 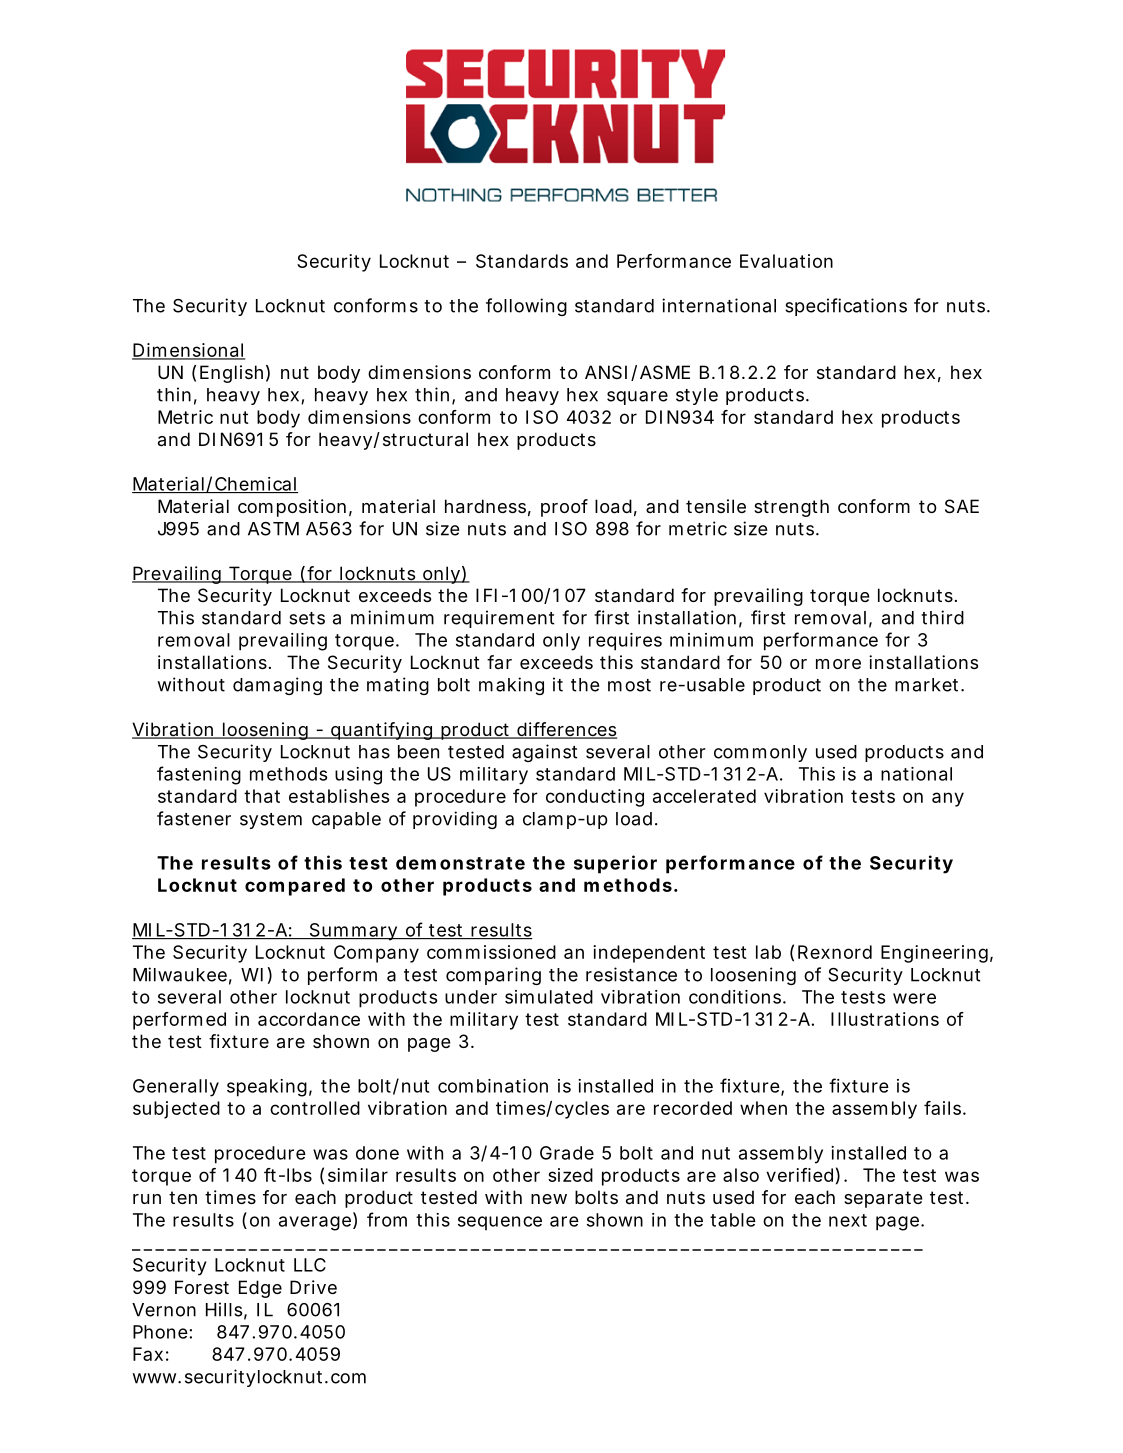 I want to click on Edge, so click(x=260, y=1289).
